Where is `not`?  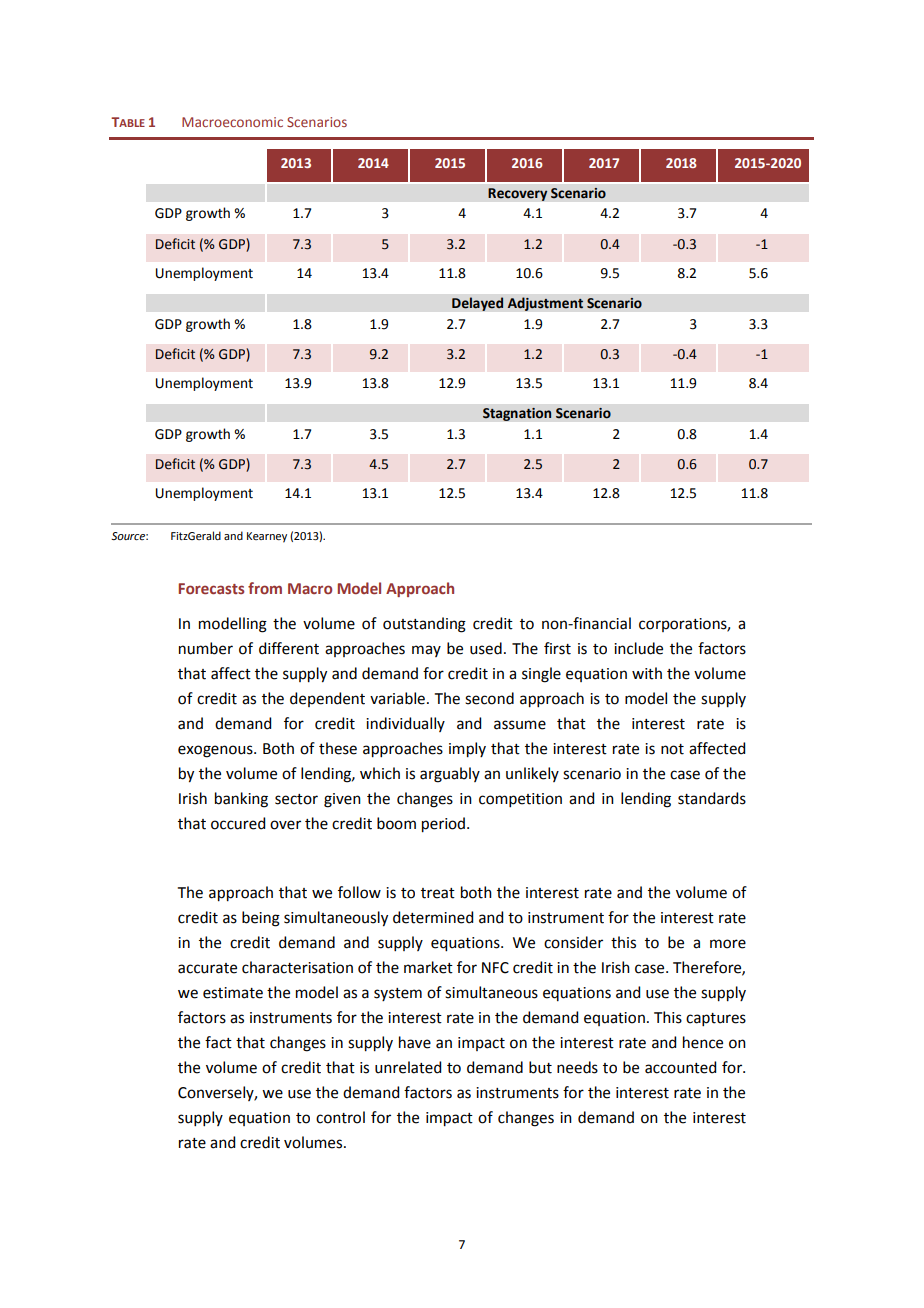 not is located at coordinates (672, 749).
